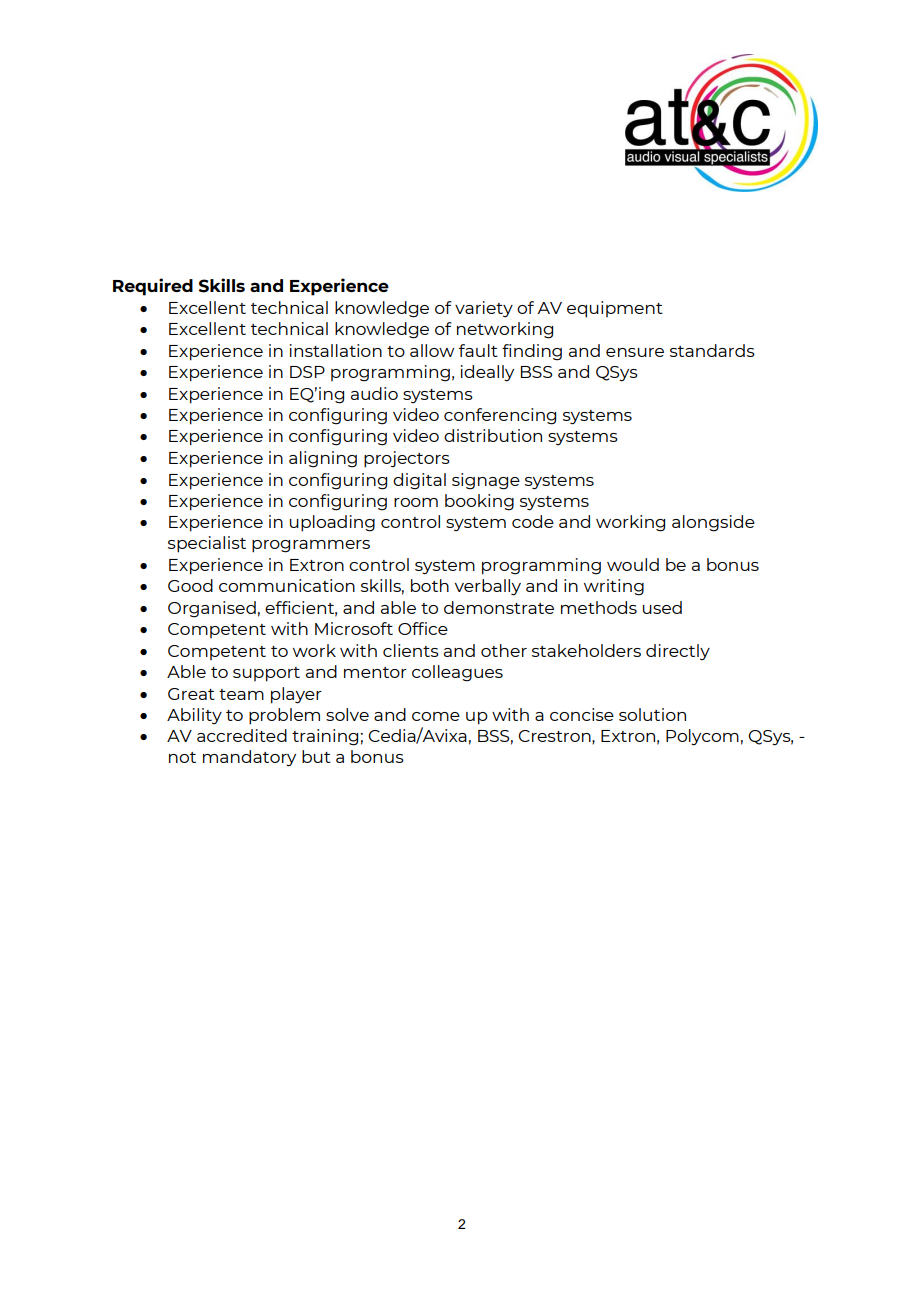 Image resolution: width=924 pixels, height=1308 pixels. I want to click on accredited, so click(242, 735).
